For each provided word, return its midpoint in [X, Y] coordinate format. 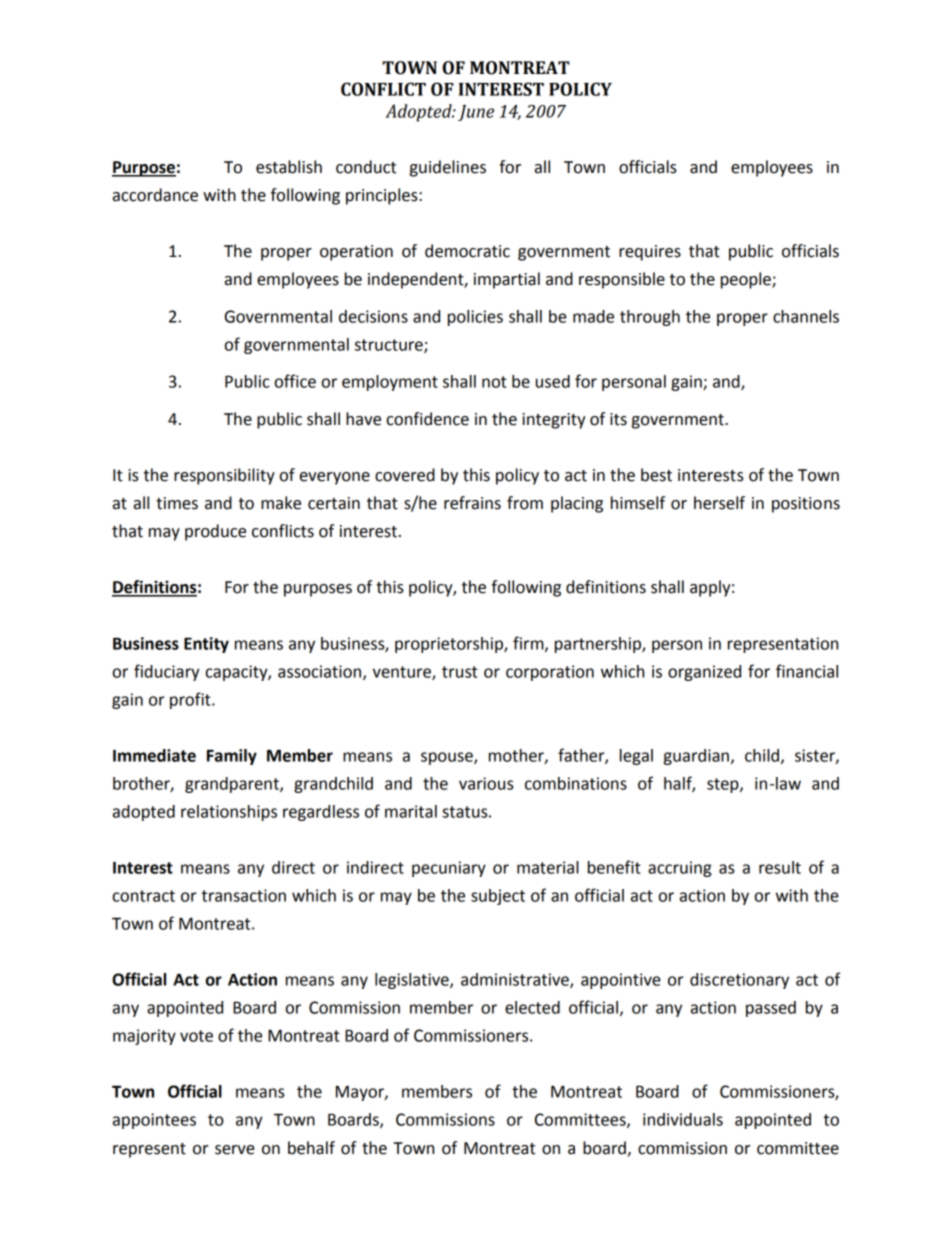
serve [235, 1150]
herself [719, 503]
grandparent [233, 785]
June [476, 113]
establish [289, 167]
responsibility [224, 476]
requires [650, 253]
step [724, 785]
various [486, 783]
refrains [472, 503]
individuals [683, 1119]
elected [532, 1007]
